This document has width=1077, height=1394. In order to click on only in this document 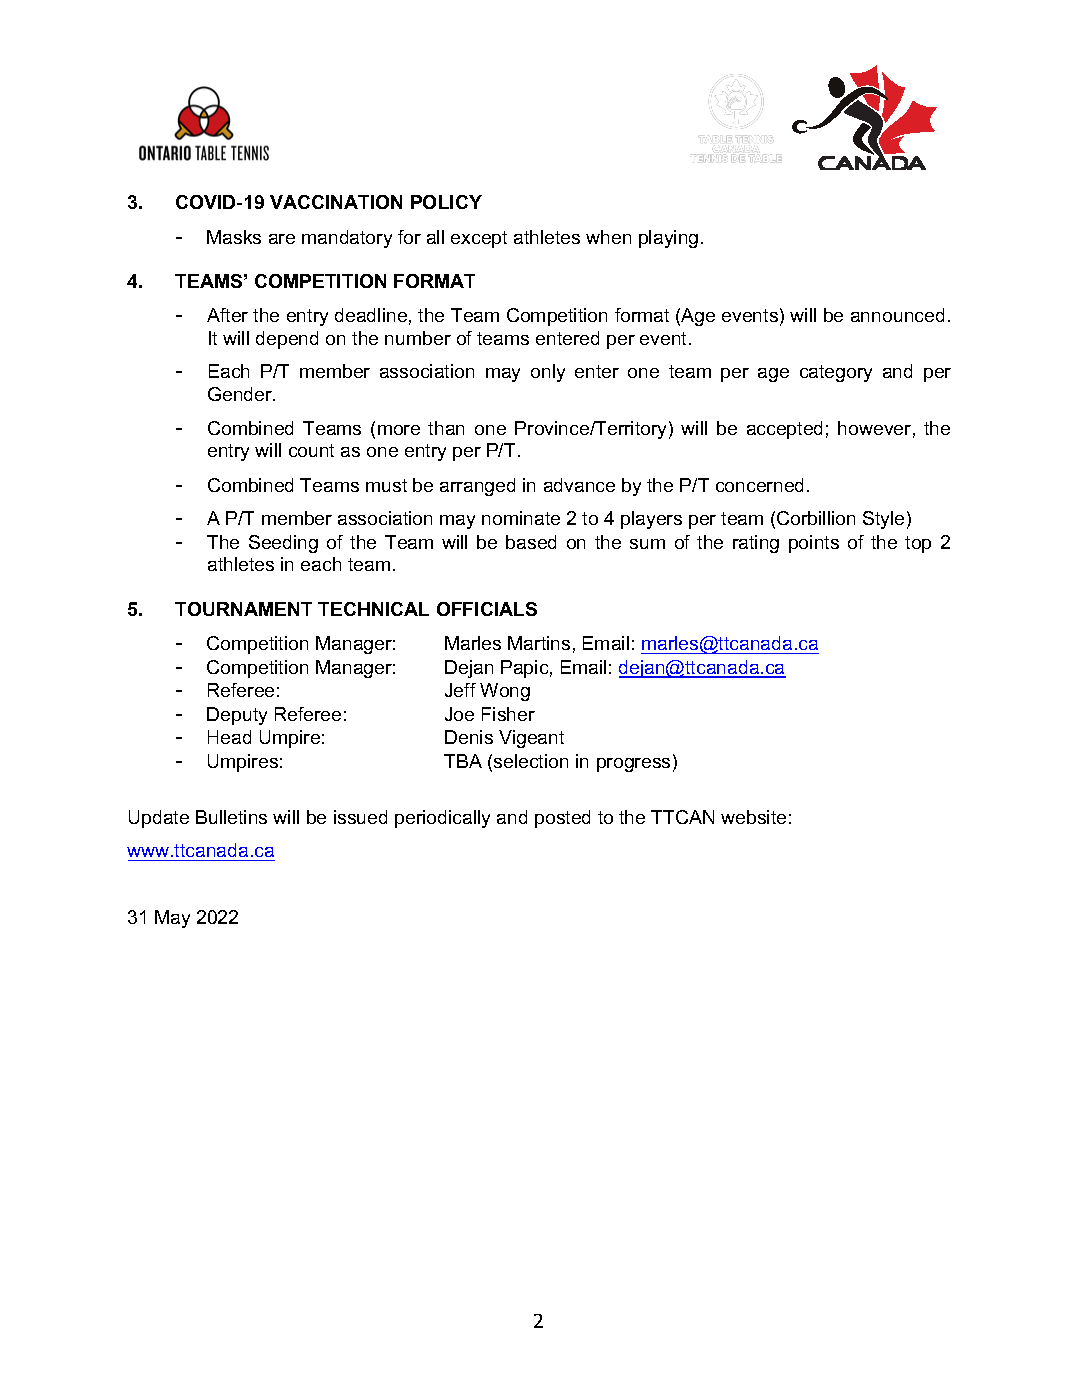, I will do `click(548, 373)`.
